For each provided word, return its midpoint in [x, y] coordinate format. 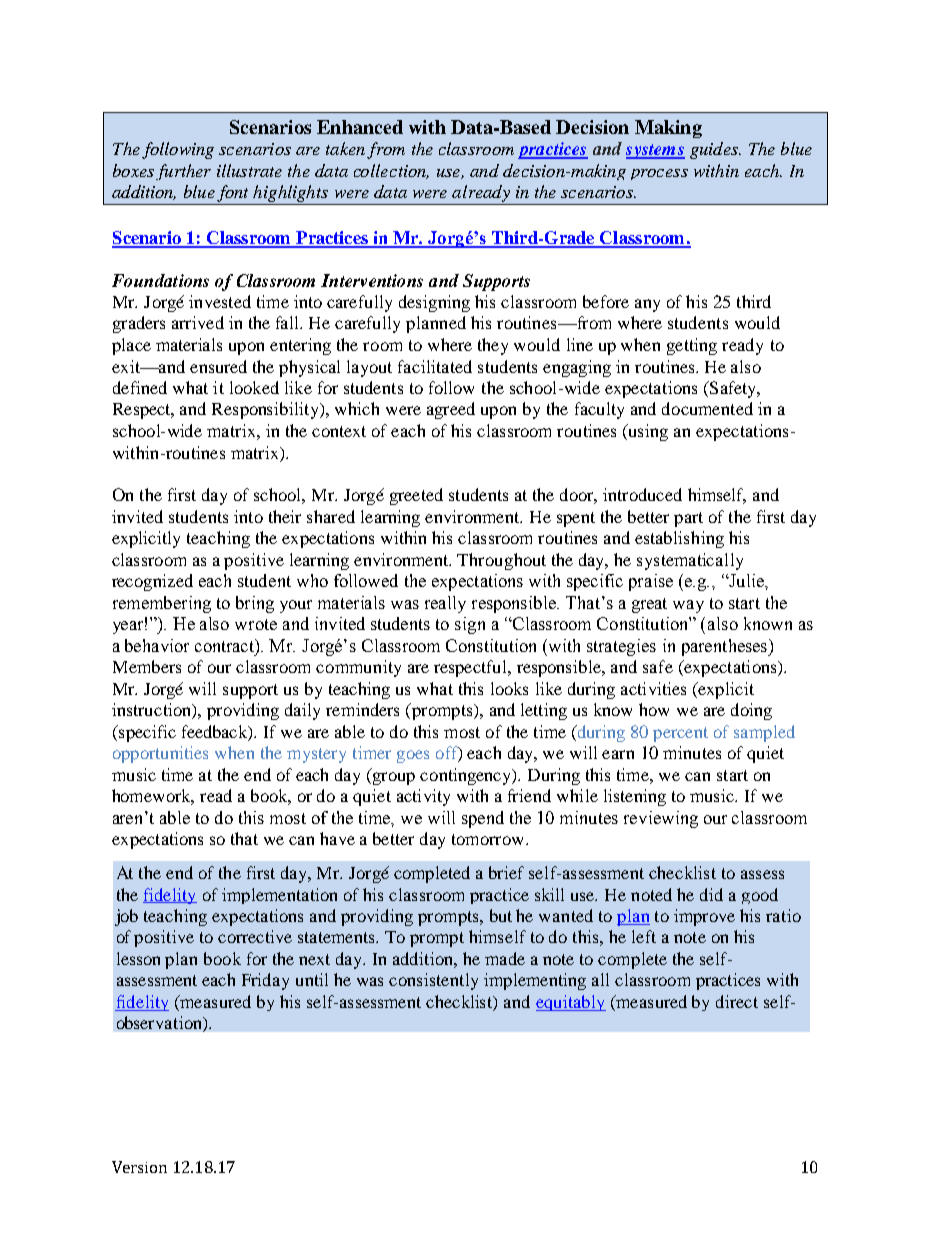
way [688, 606]
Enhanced [360, 127]
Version [139, 1167]
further [183, 172]
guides [715, 150]
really [445, 604]
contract [226, 646]
